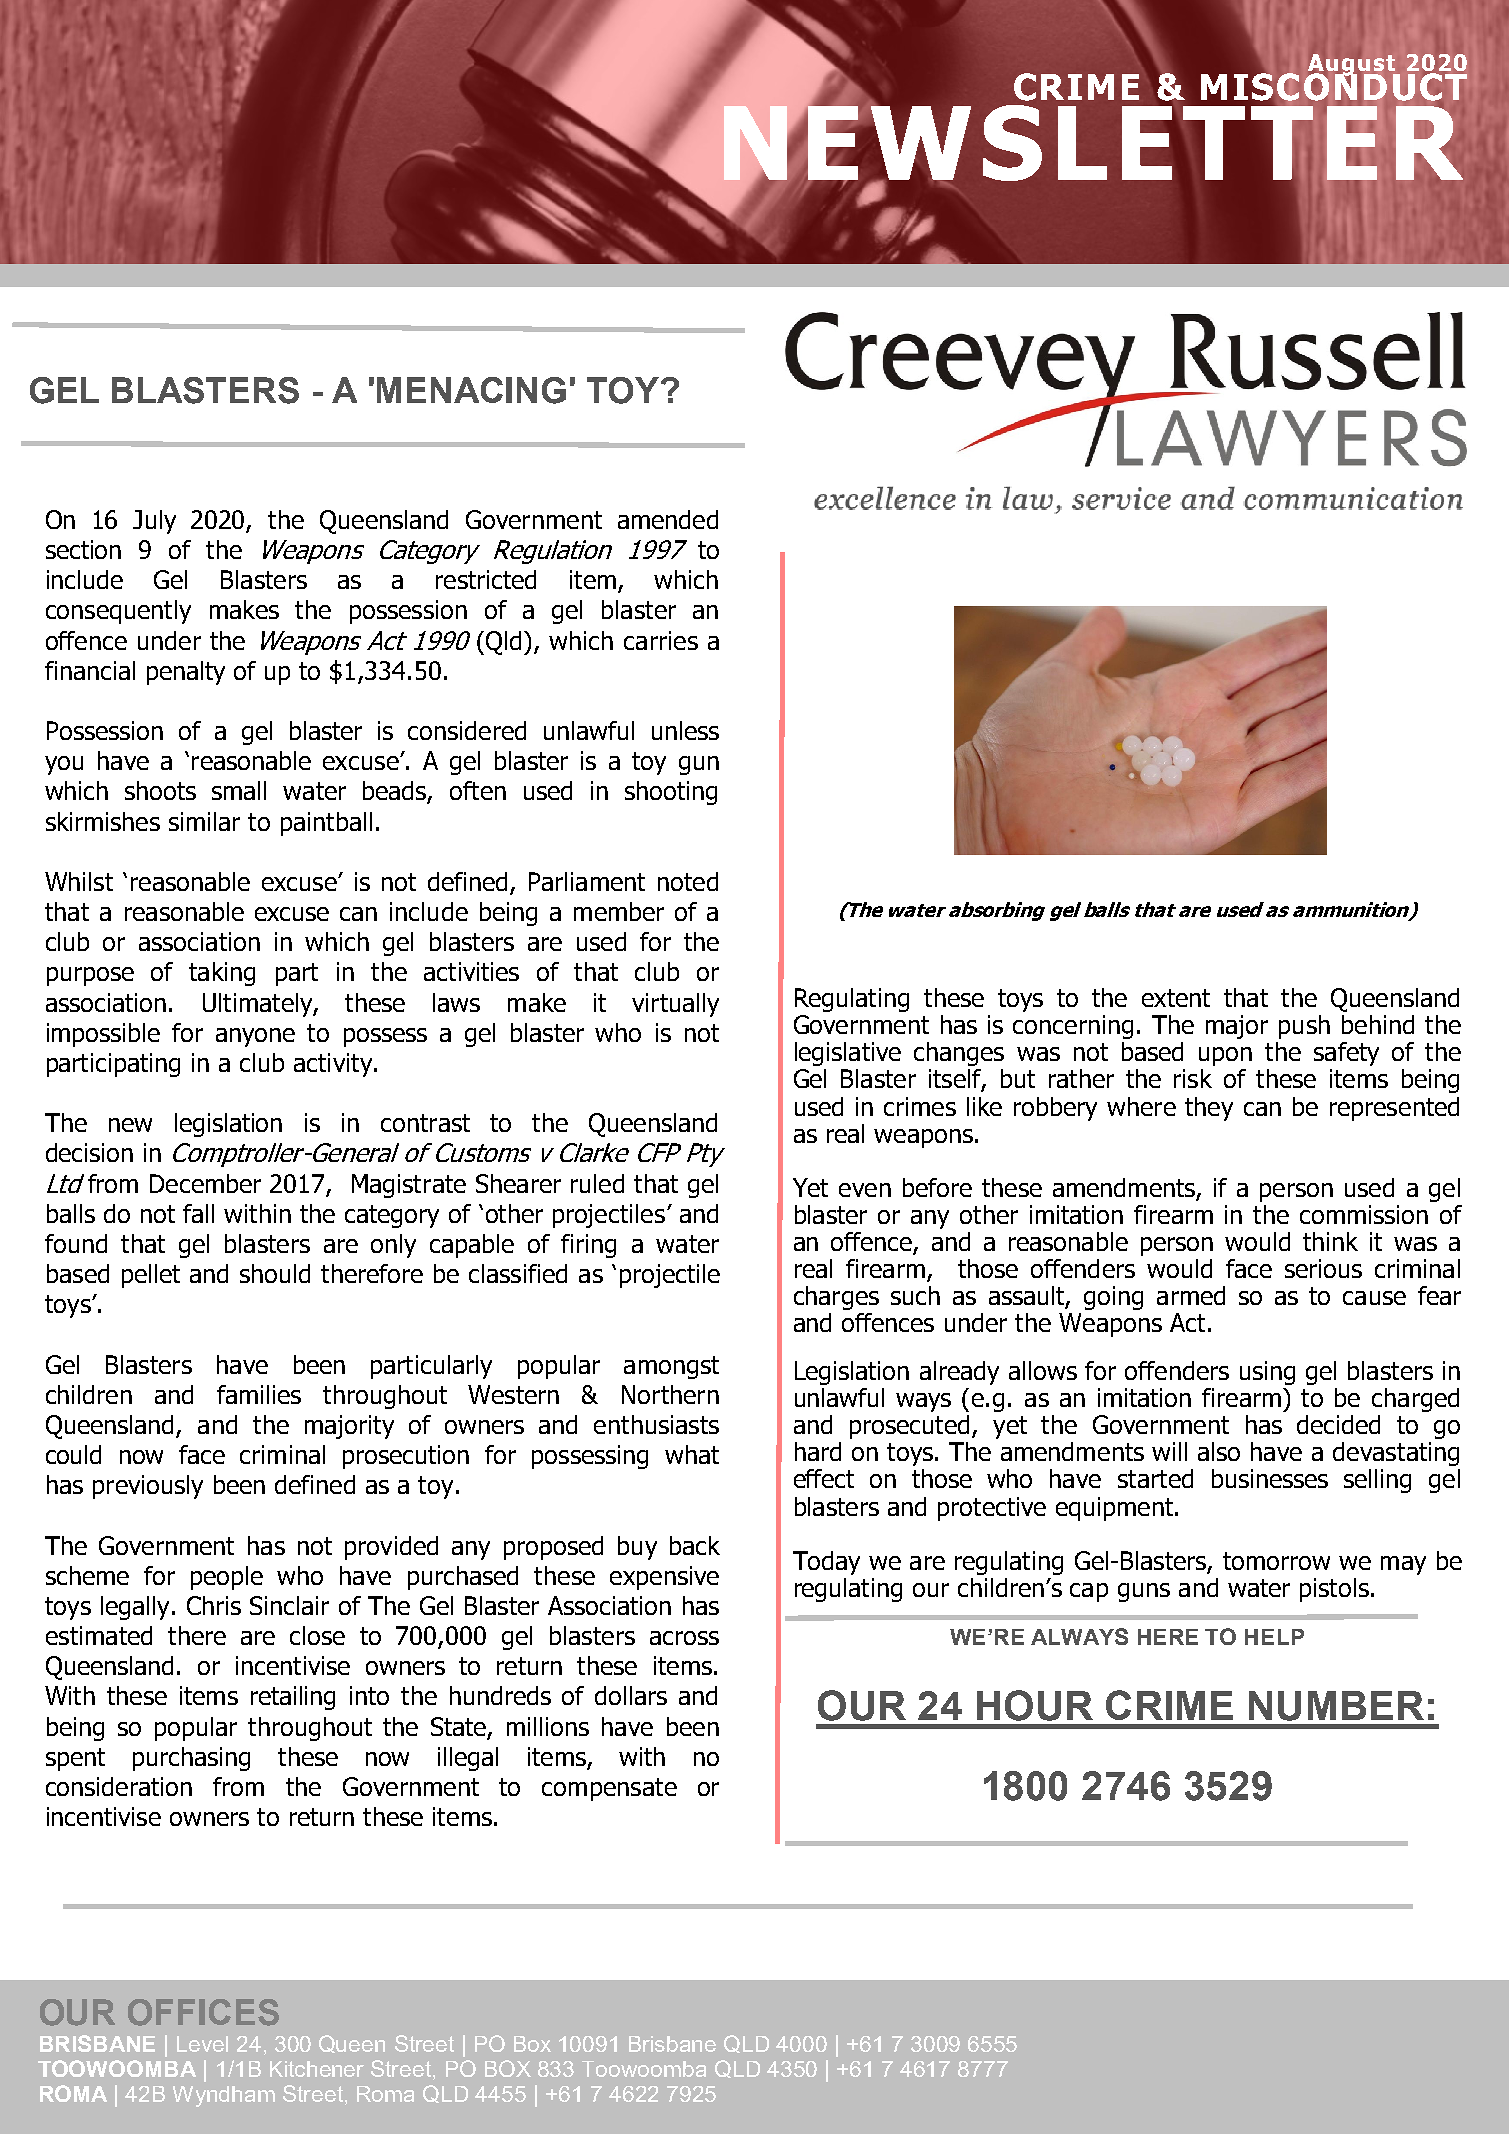 The height and width of the document is (2134, 1509). What do you see at coordinates (202, 2044) in the document?
I see `Level` at bounding box center [202, 2044].
